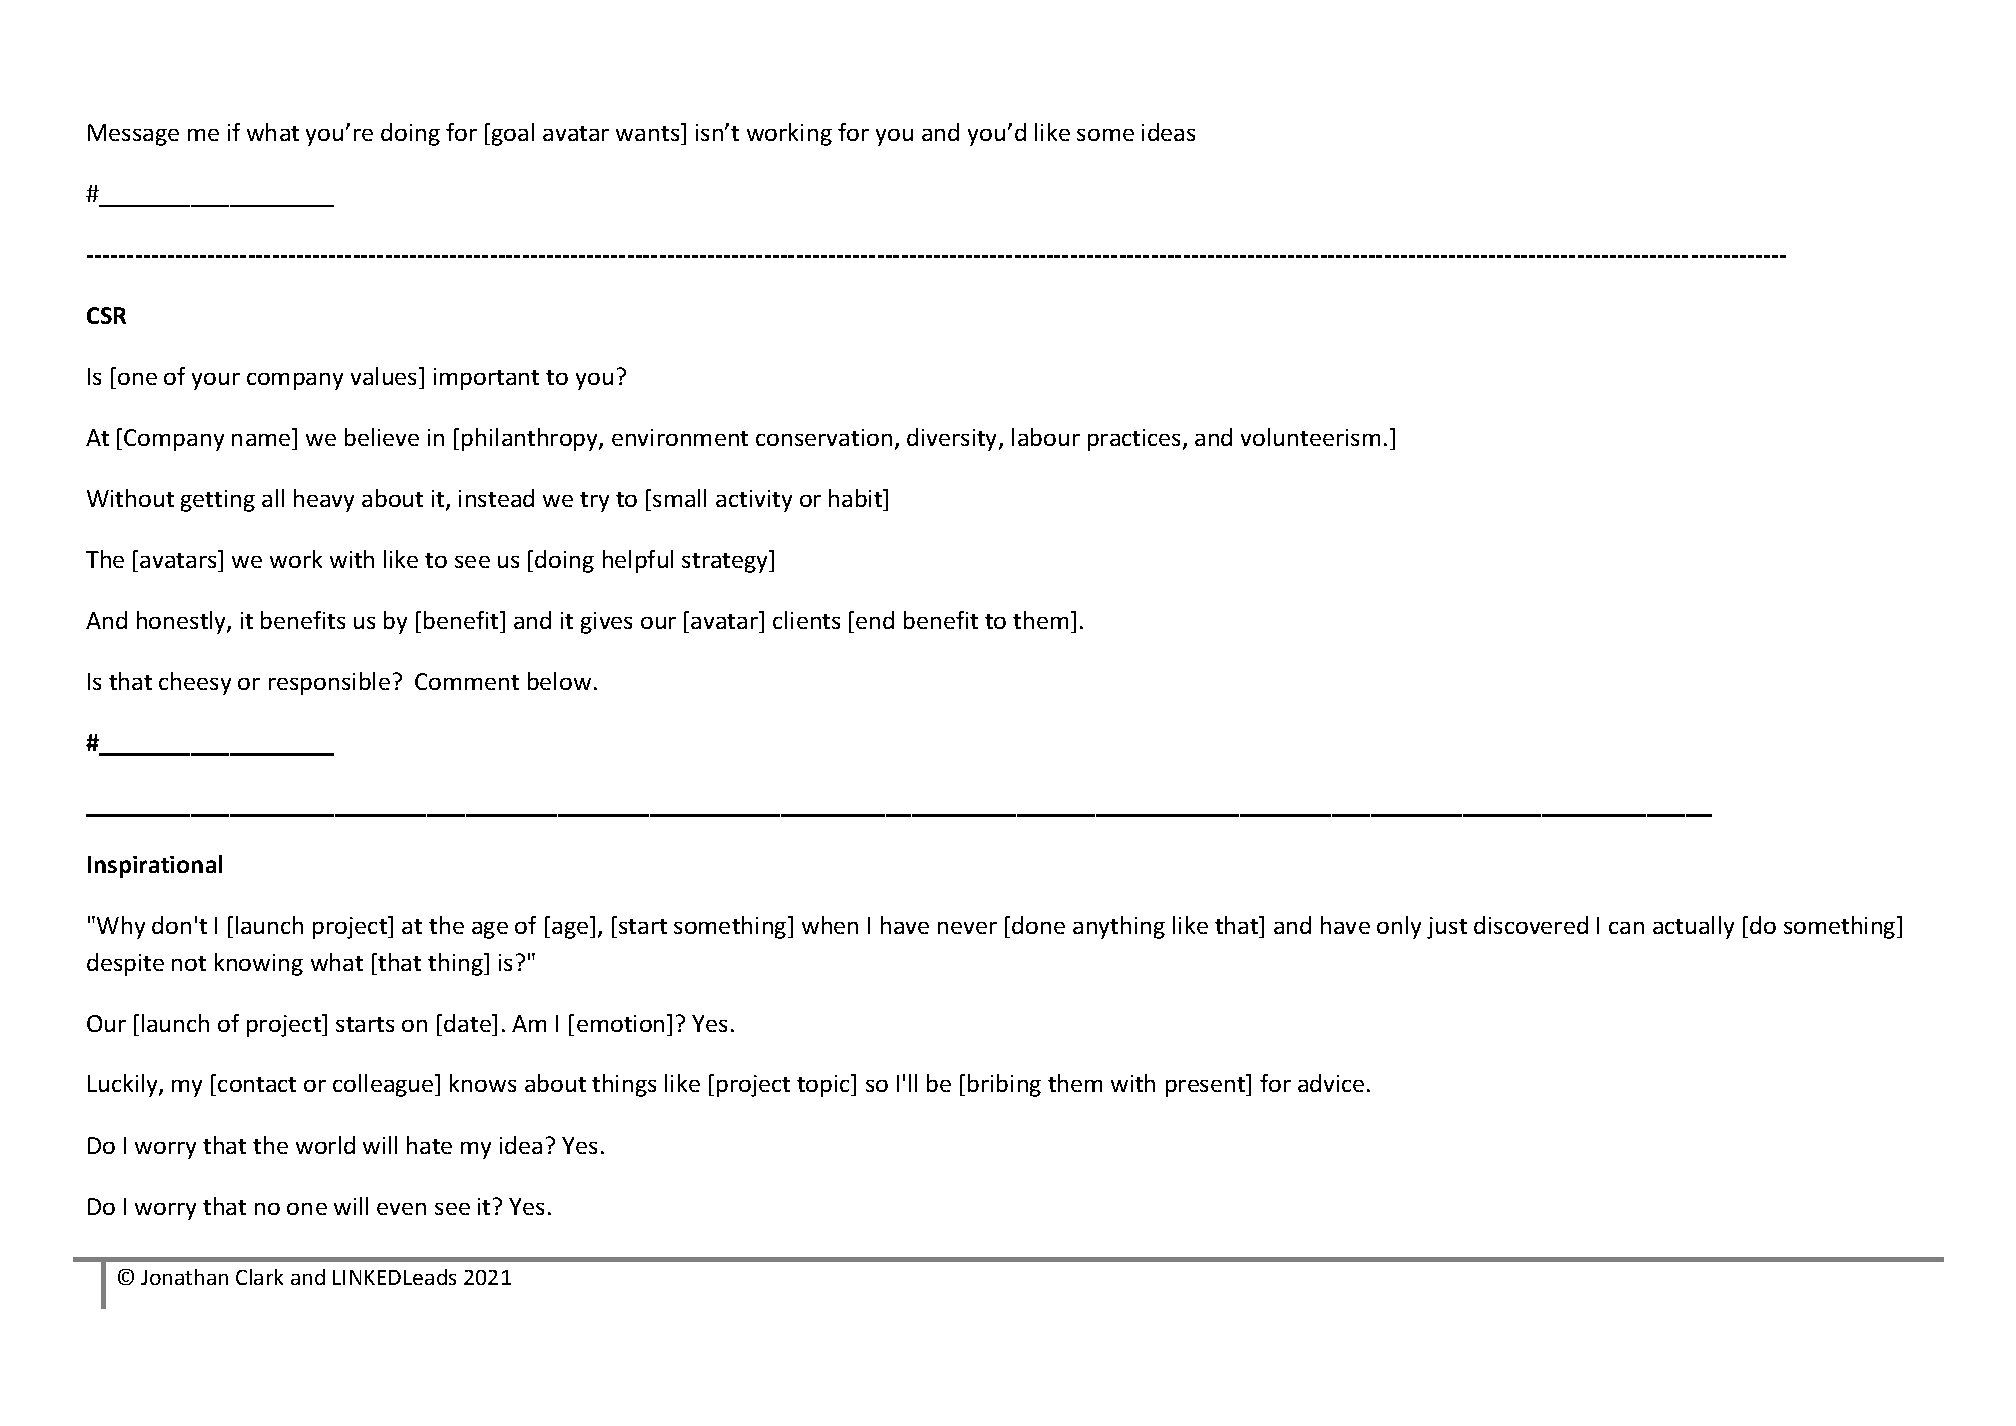 This screenshot has width=2016, height=1426. Describe the element at coordinates (1331, 1083) in the screenshot. I see `advice` at that location.
